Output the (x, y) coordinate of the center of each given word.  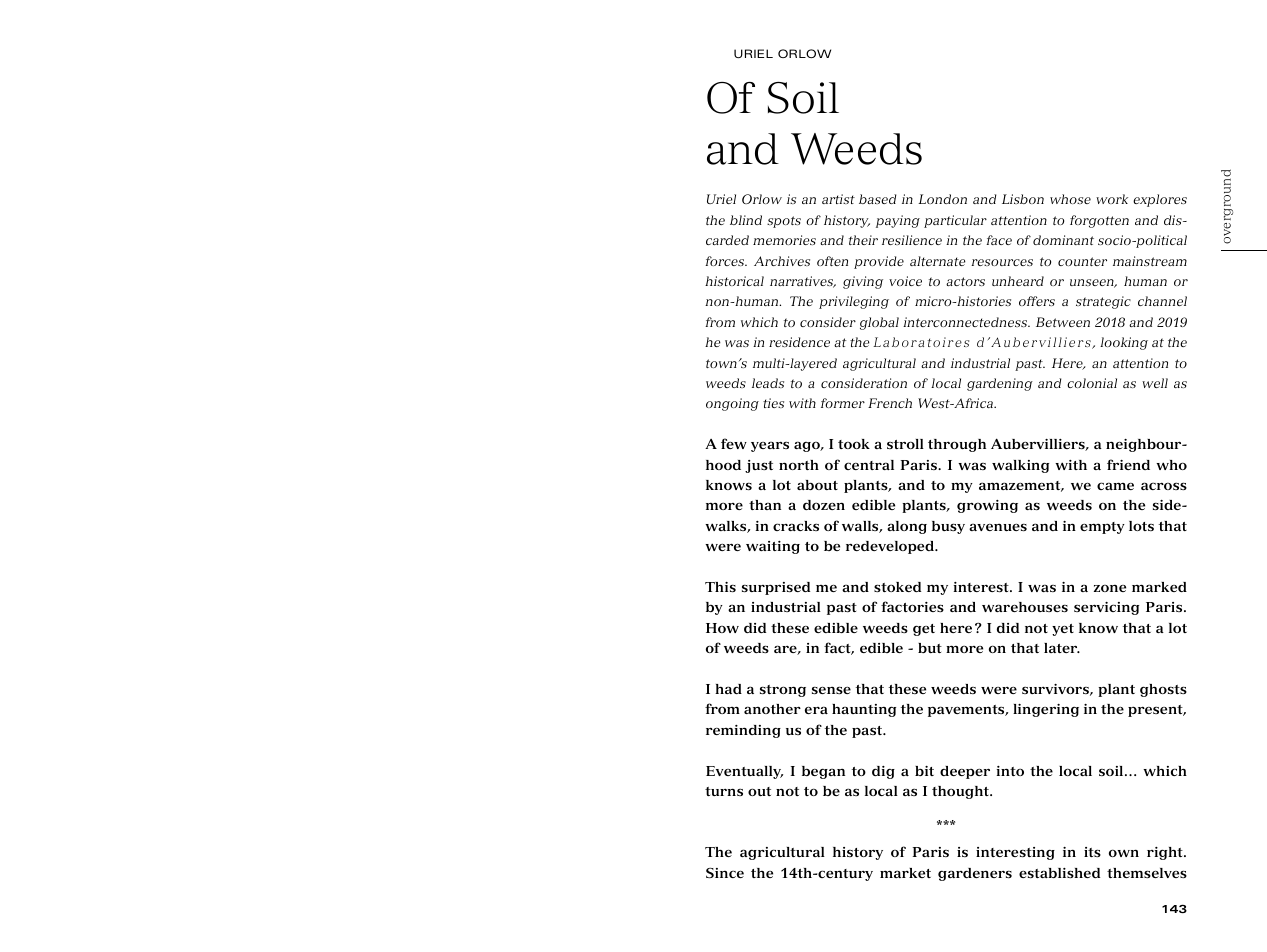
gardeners (975, 874)
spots (784, 222)
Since (725, 873)
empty (1102, 528)
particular (955, 221)
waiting (773, 547)
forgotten (1099, 221)
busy (948, 527)
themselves (1147, 873)
